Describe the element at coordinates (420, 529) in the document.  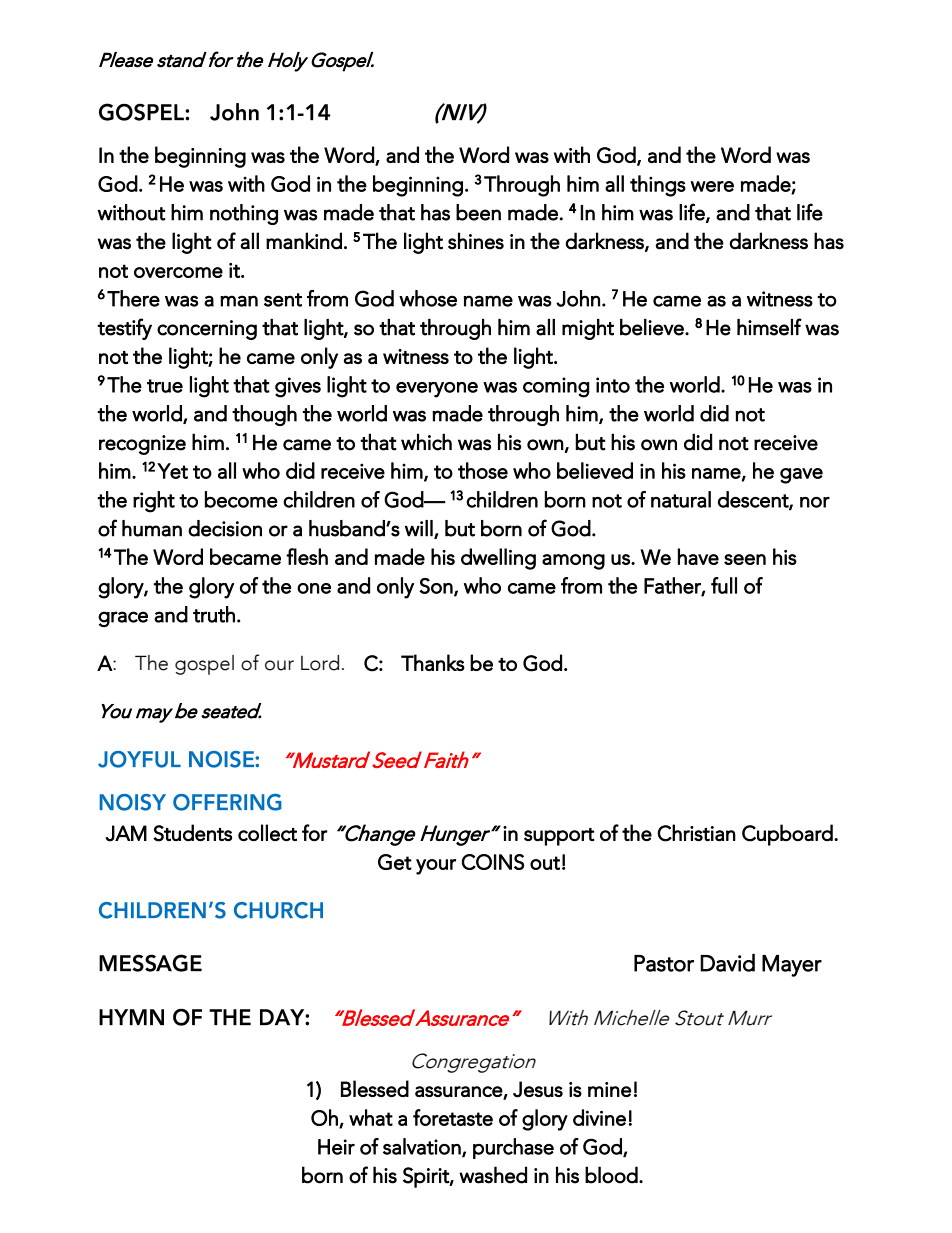
I see `will` at that location.
